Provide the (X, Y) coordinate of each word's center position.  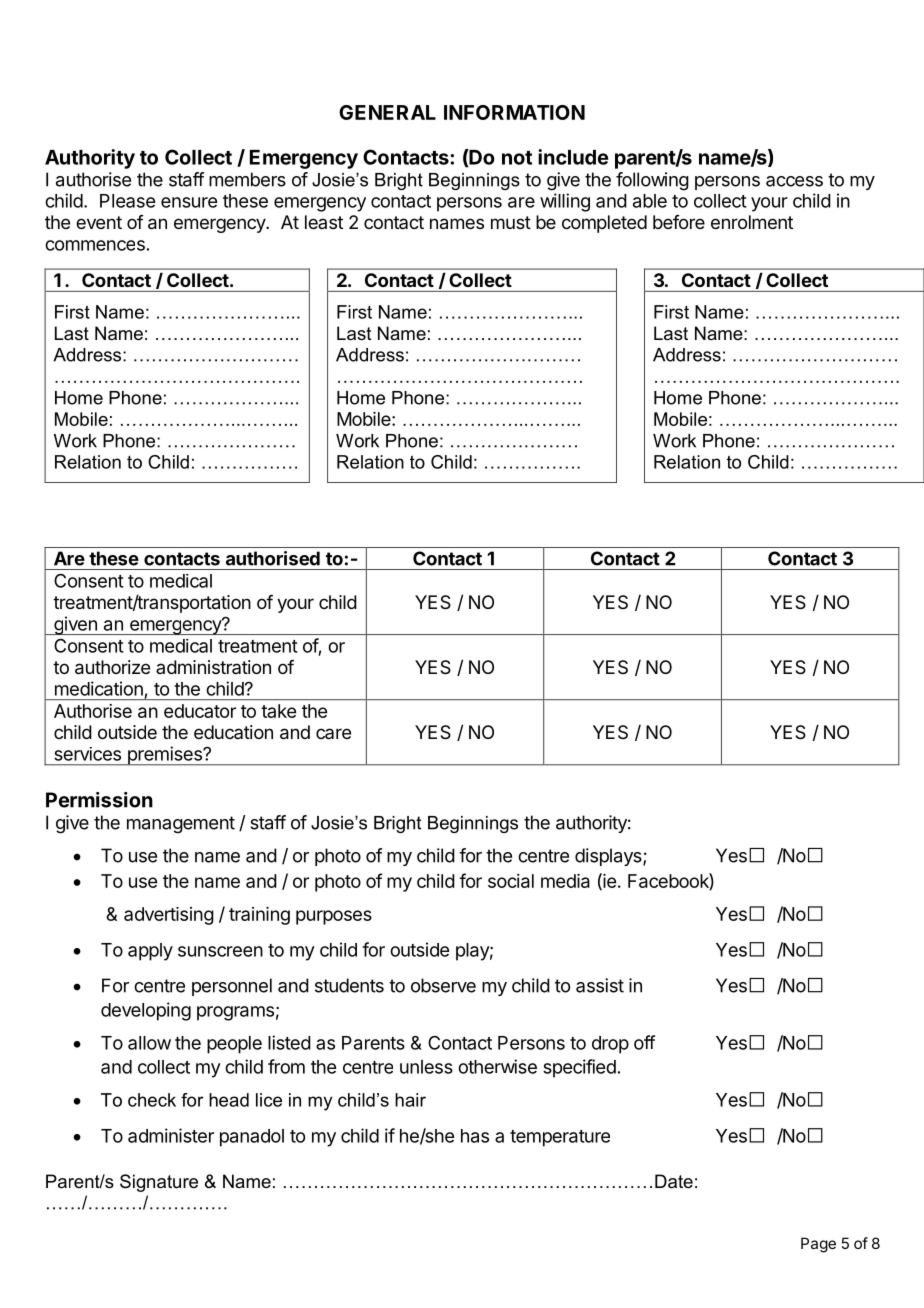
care (333, 733)
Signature (159, 1183)
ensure (189, 202)
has (475, 1136)
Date (674, 1181)
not (517, 158)
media (565, 881)
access (794, 181)
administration (213, 667)
